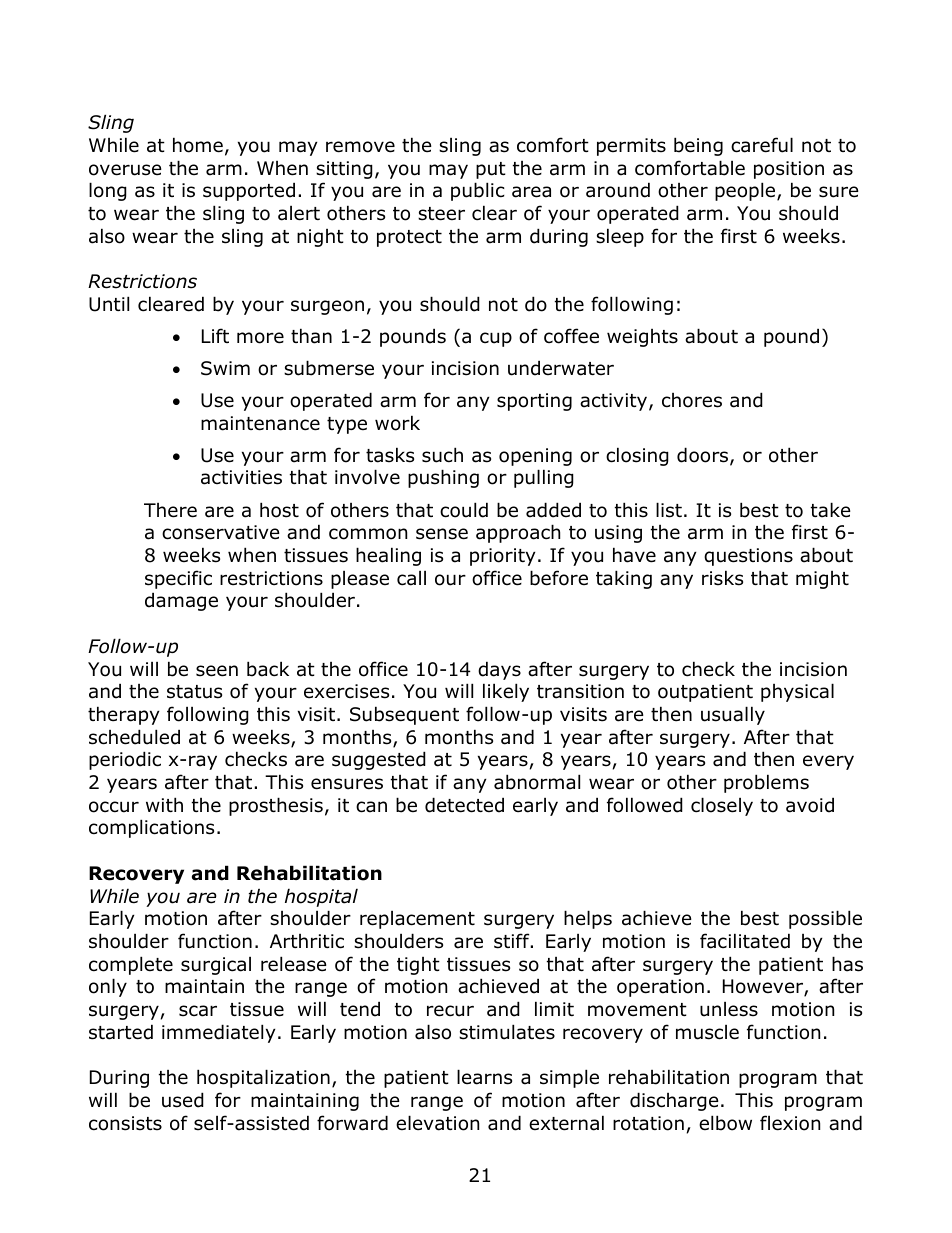 Image resolution: width=952 pixels, height=1233 pixels. I want to click on put, so click(491, 170).
